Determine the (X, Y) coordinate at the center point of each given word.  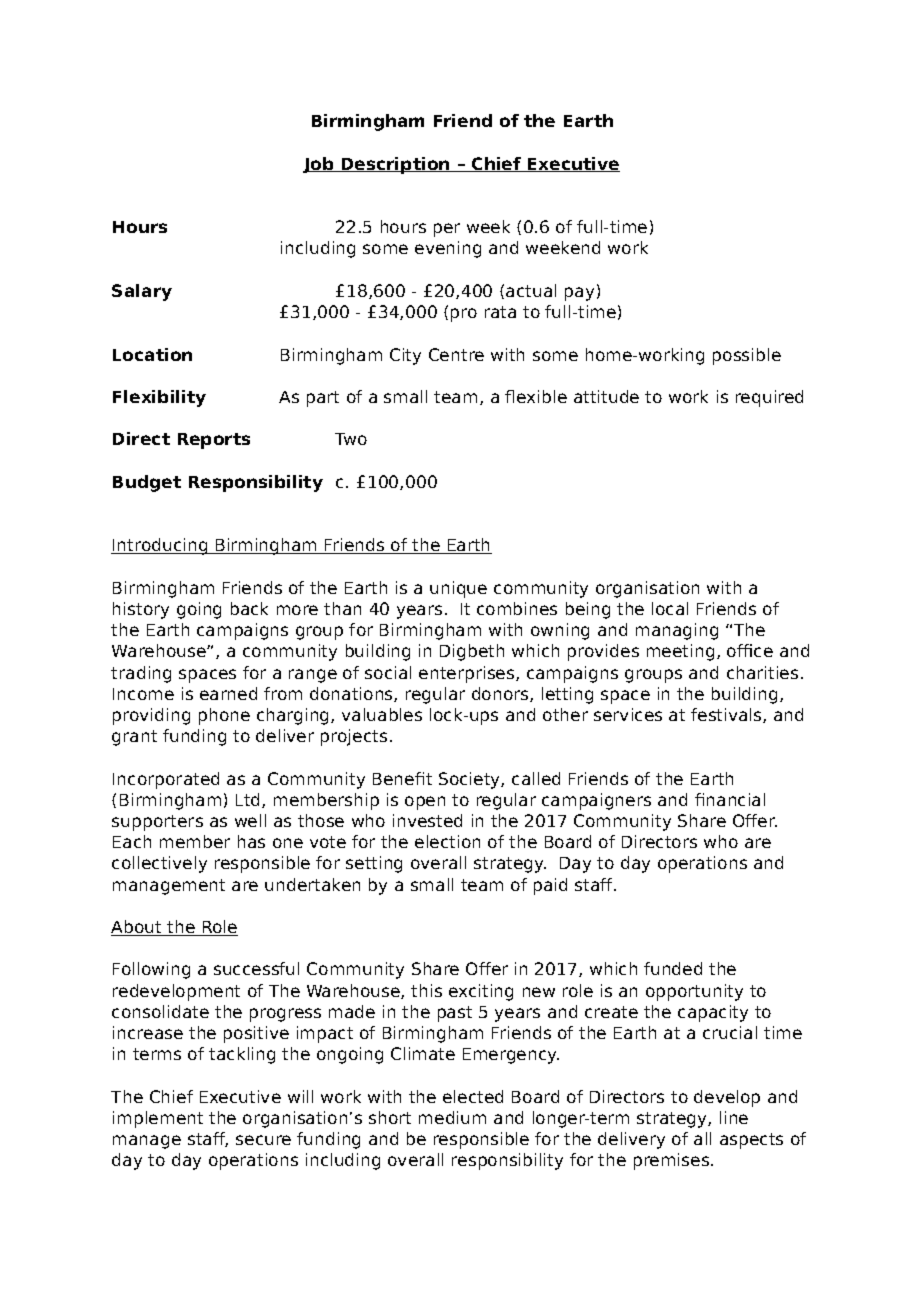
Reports (214, 441)
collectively (159, 864)
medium (452, 1117)
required (769, 398)
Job (319, 165)
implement (158, 1119)
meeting (680, 652)
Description (396, 165)
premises (673, 1161)
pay (579, 294)
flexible (536, 396)
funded (673, 968)
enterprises (468, 674)
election (447, 841)
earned (228, 693)
